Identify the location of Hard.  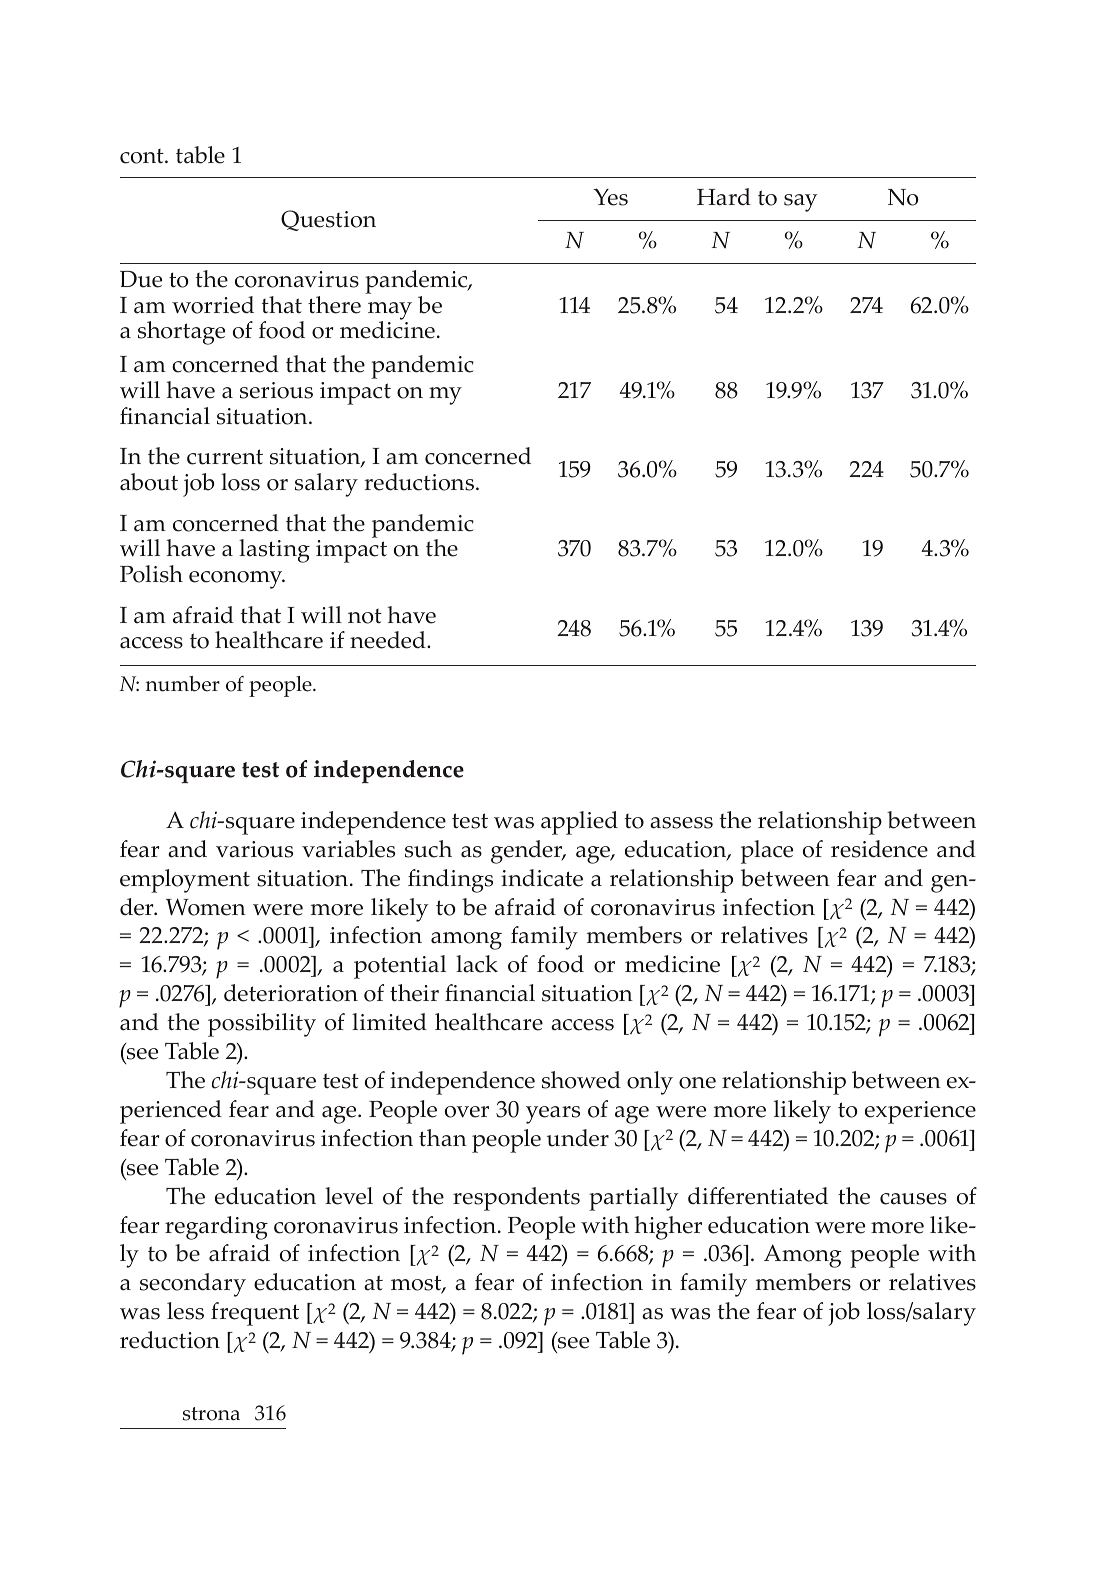
(724, 197).
